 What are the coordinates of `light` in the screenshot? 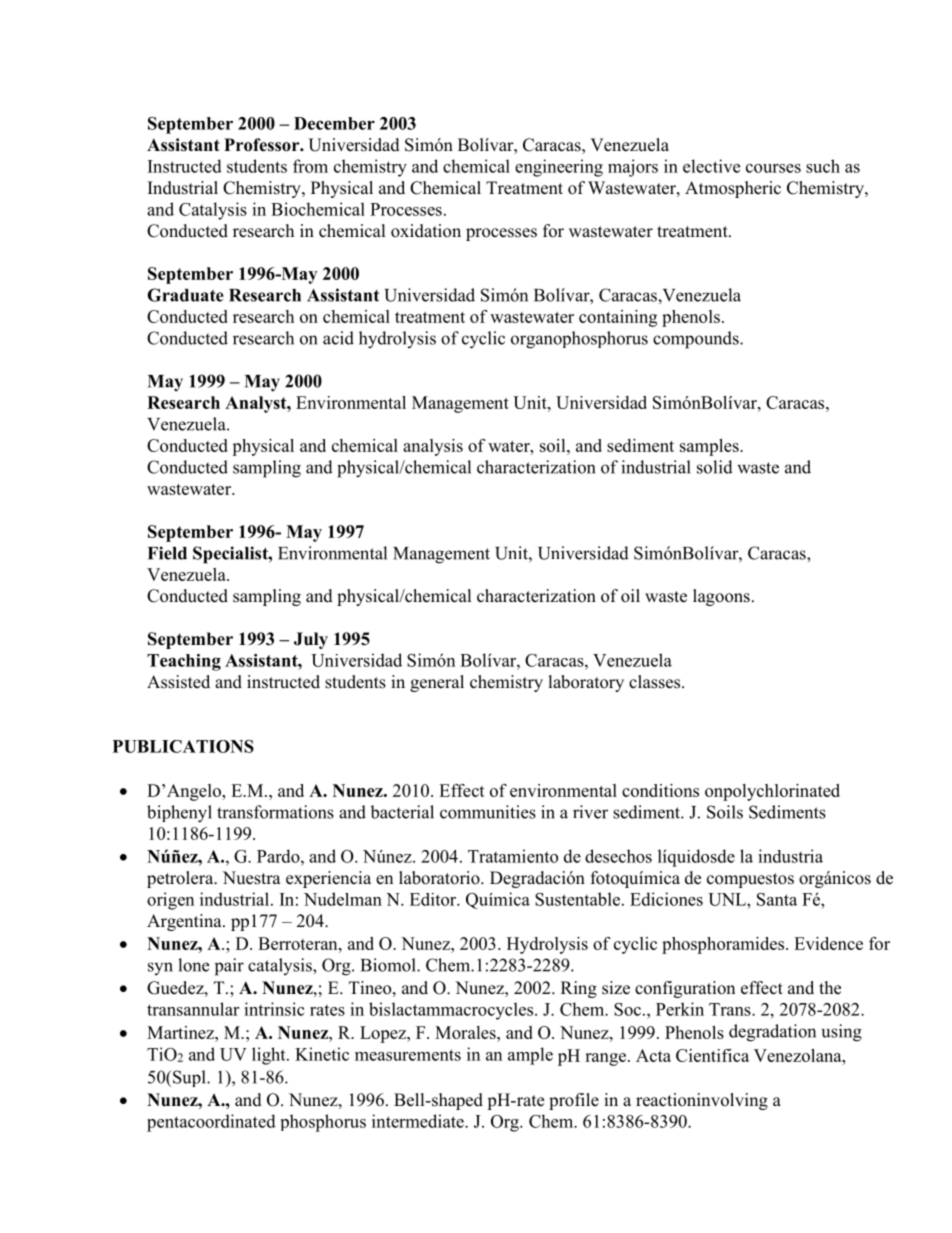 It's located at (270, 1056).
